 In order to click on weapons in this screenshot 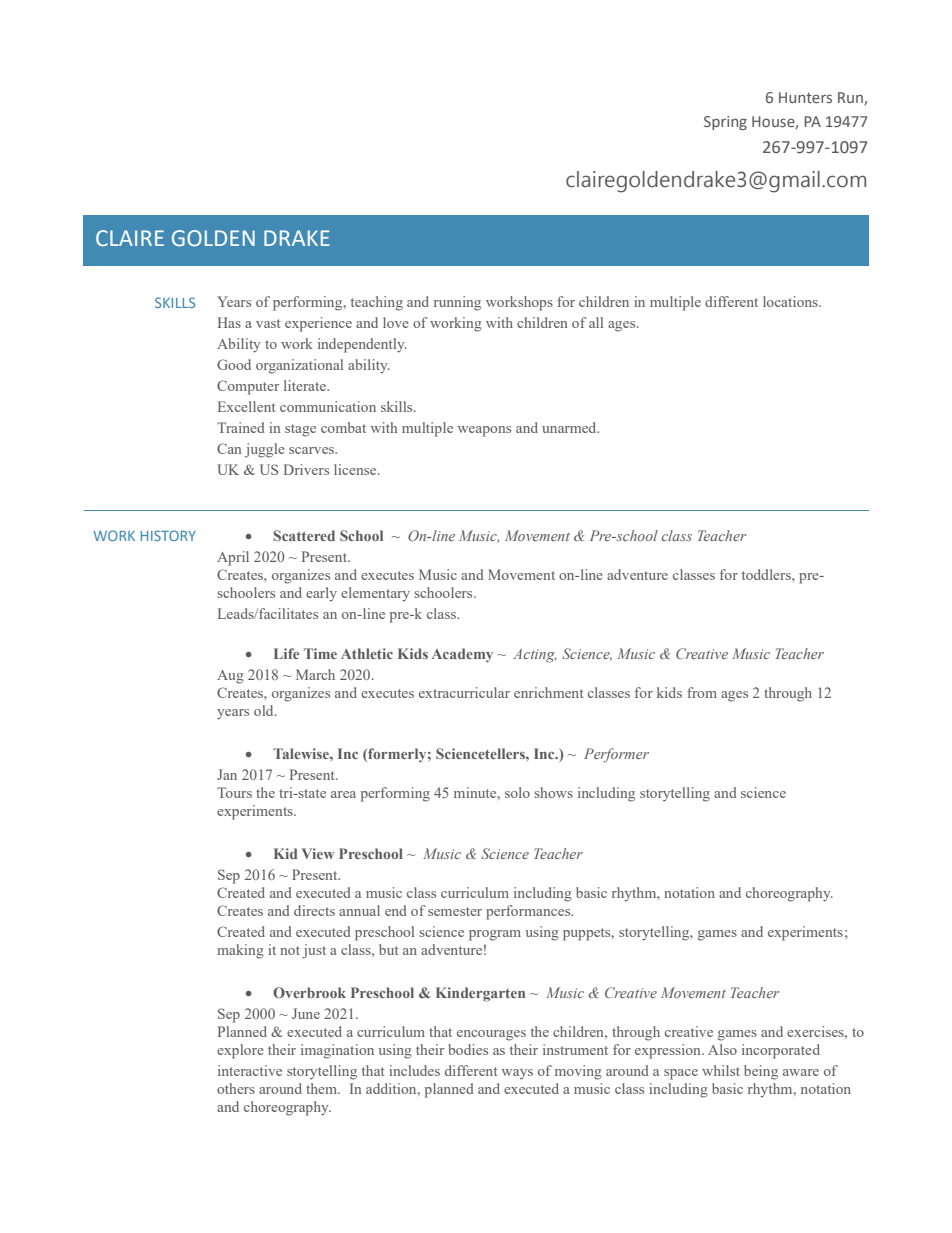, I will do `click(484, 431)`.
